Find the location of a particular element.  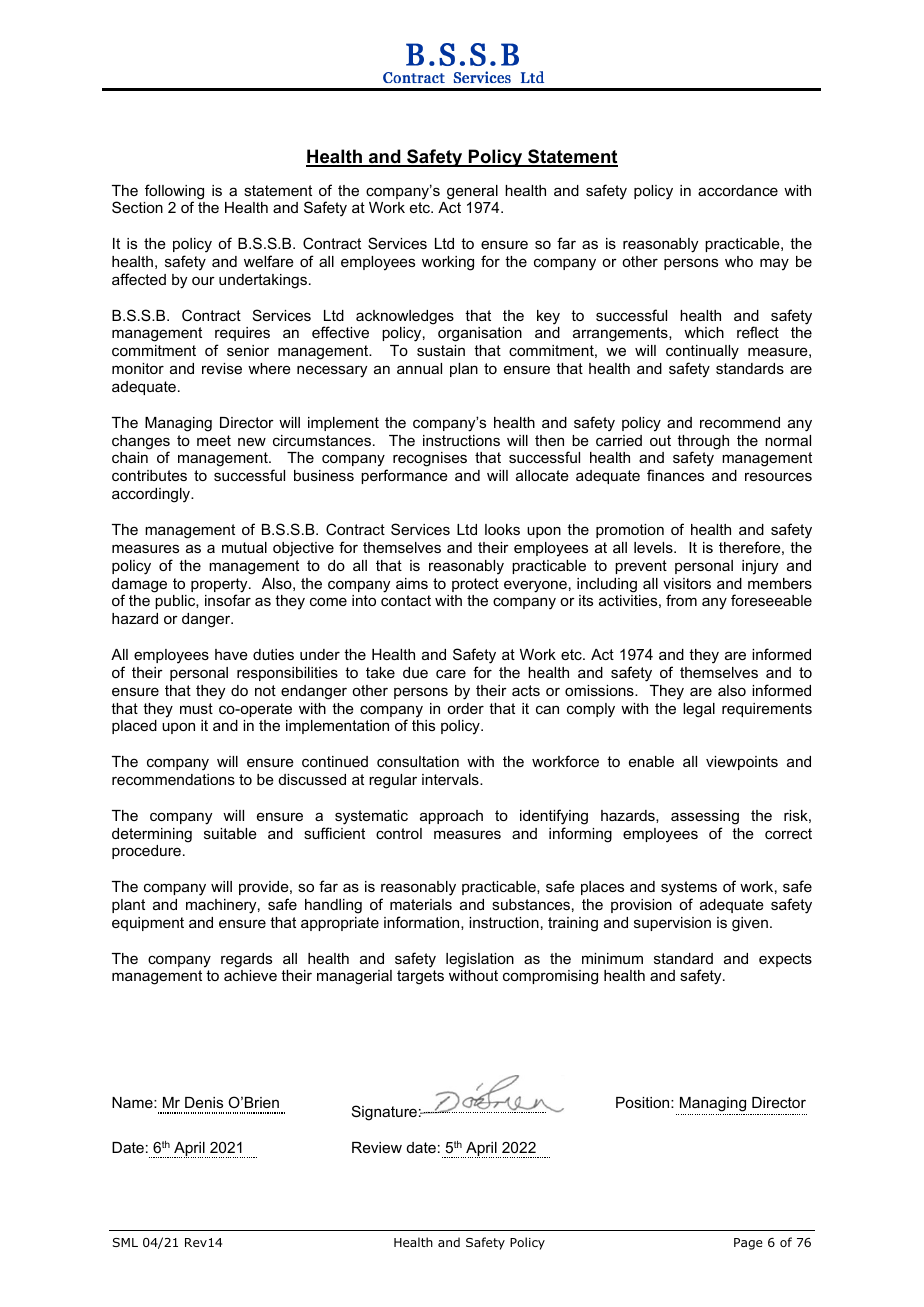

legislation is located at coordinates (480, 960).
